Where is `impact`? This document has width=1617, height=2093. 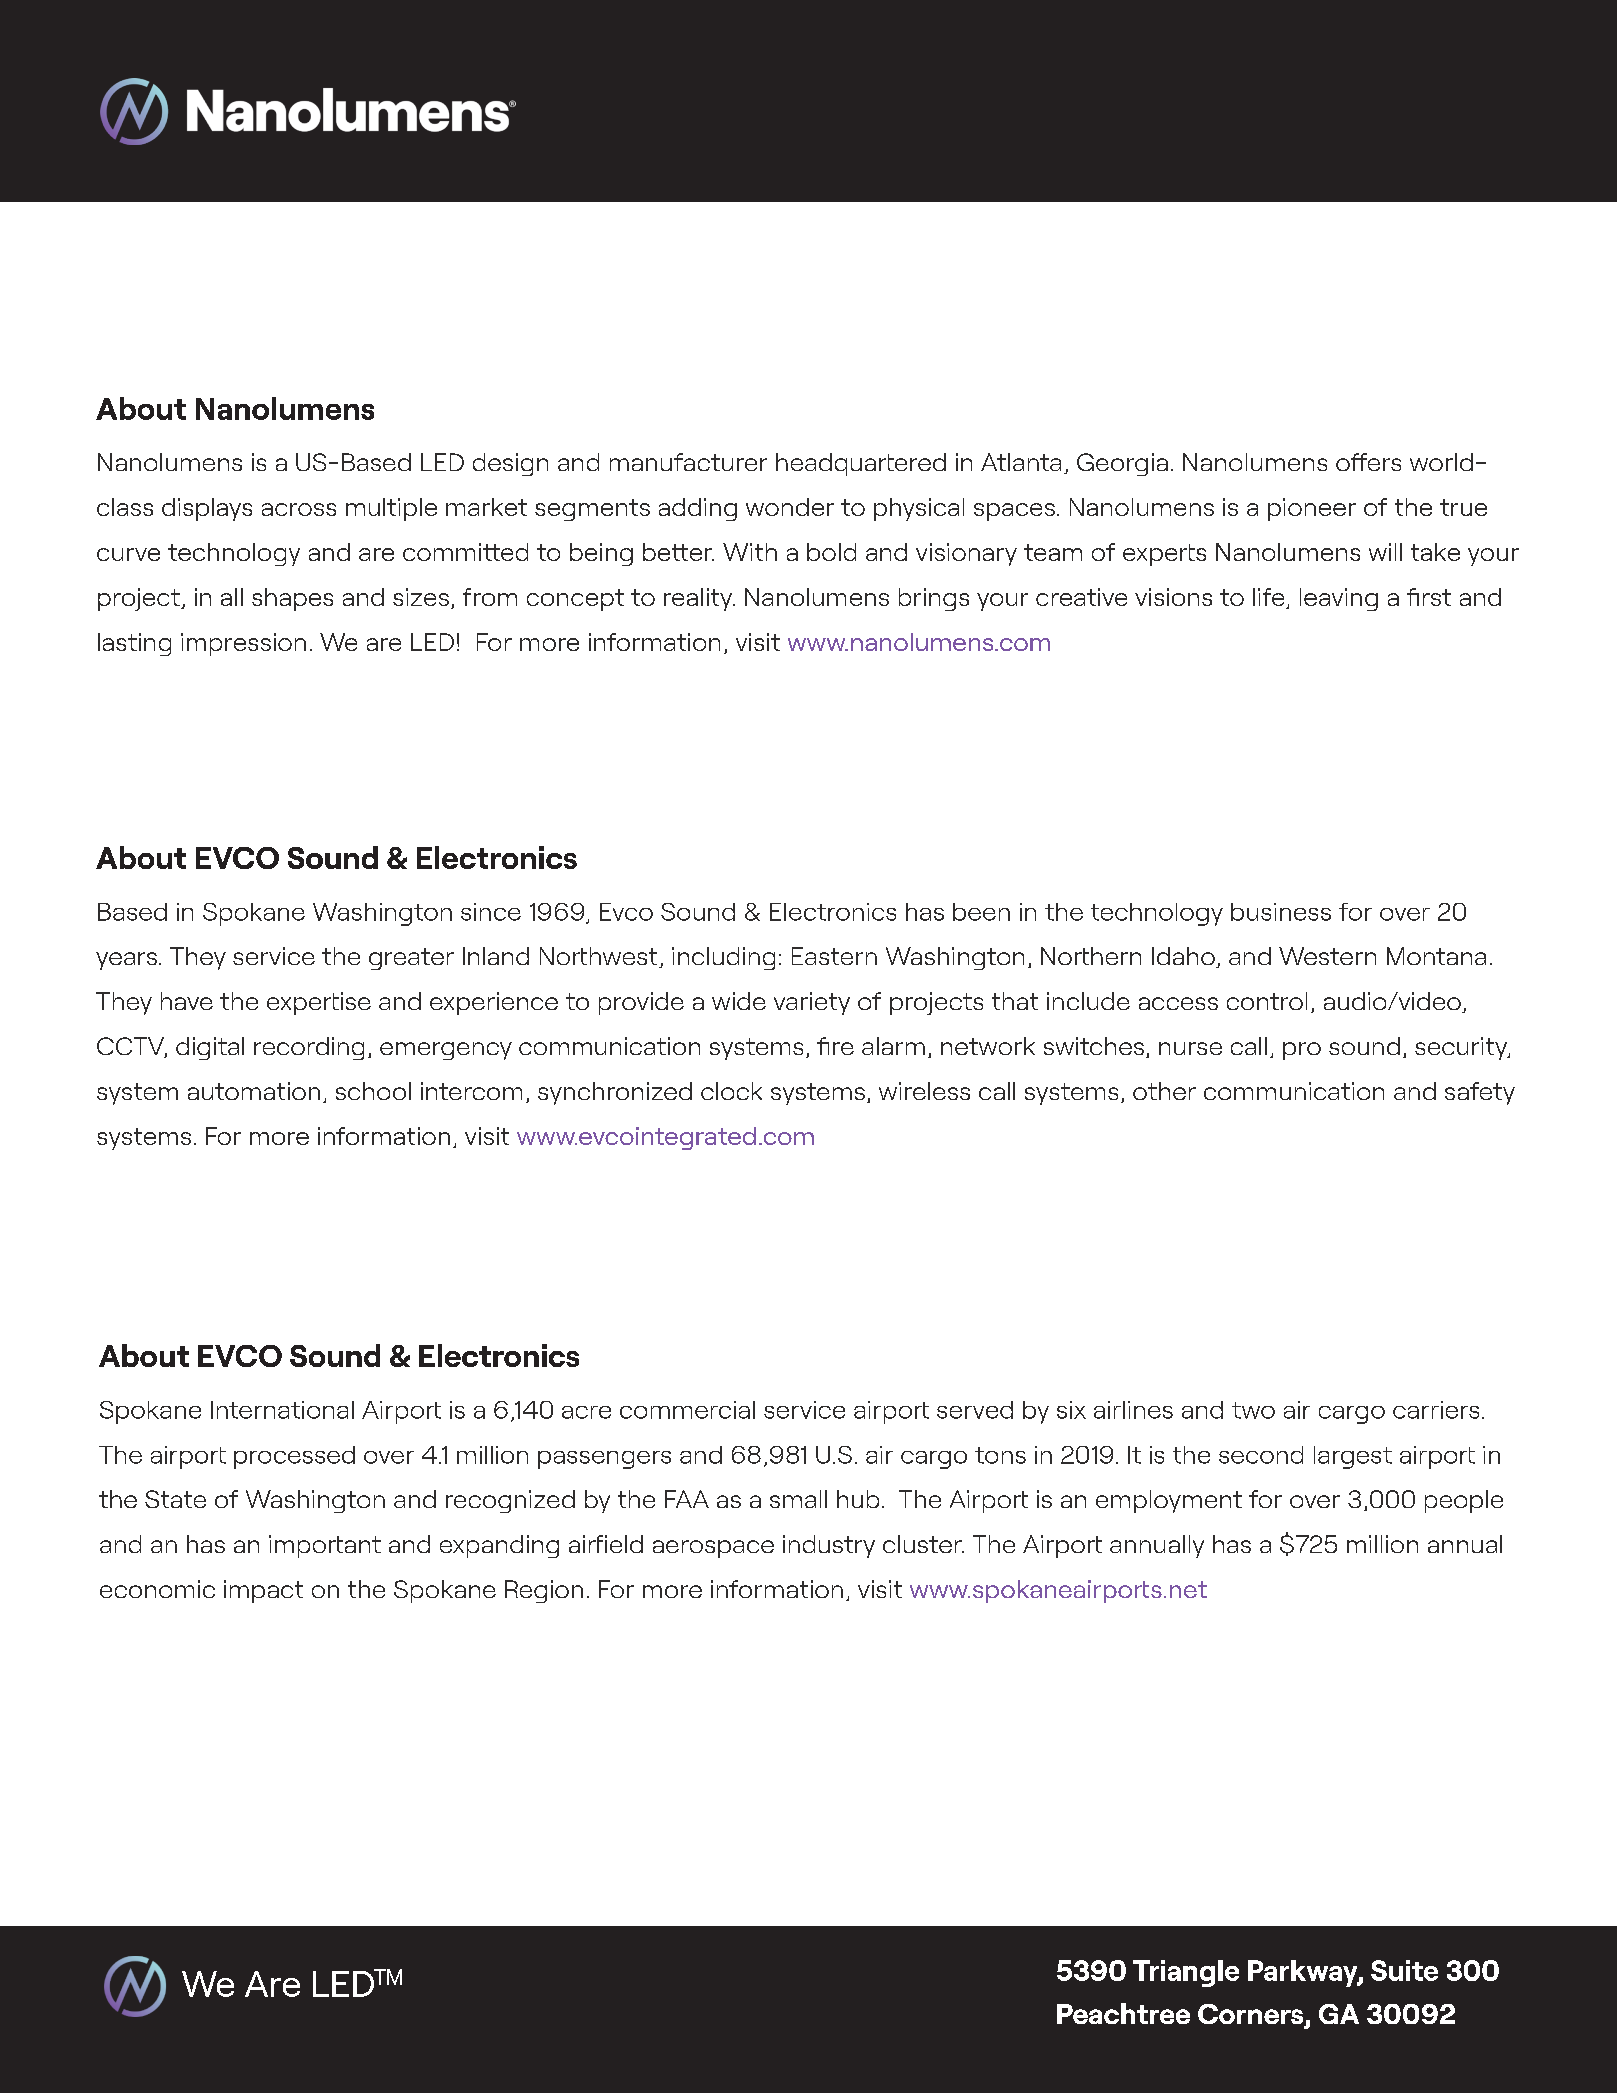 impact is located at coordinates (263, 1591).
